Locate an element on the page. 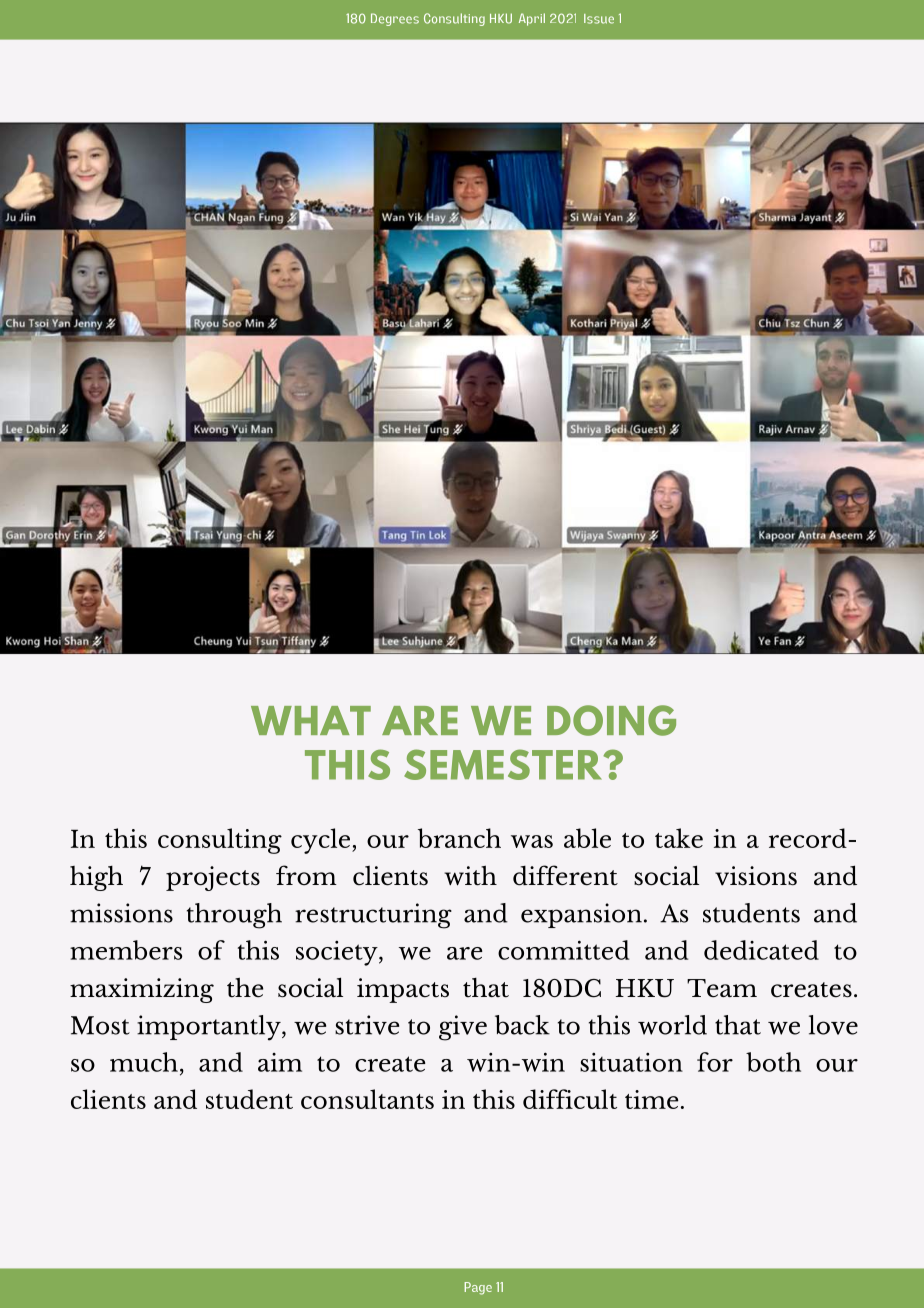 This document has height=1308, width=924. DOING is located at coordinates (611, 720).
